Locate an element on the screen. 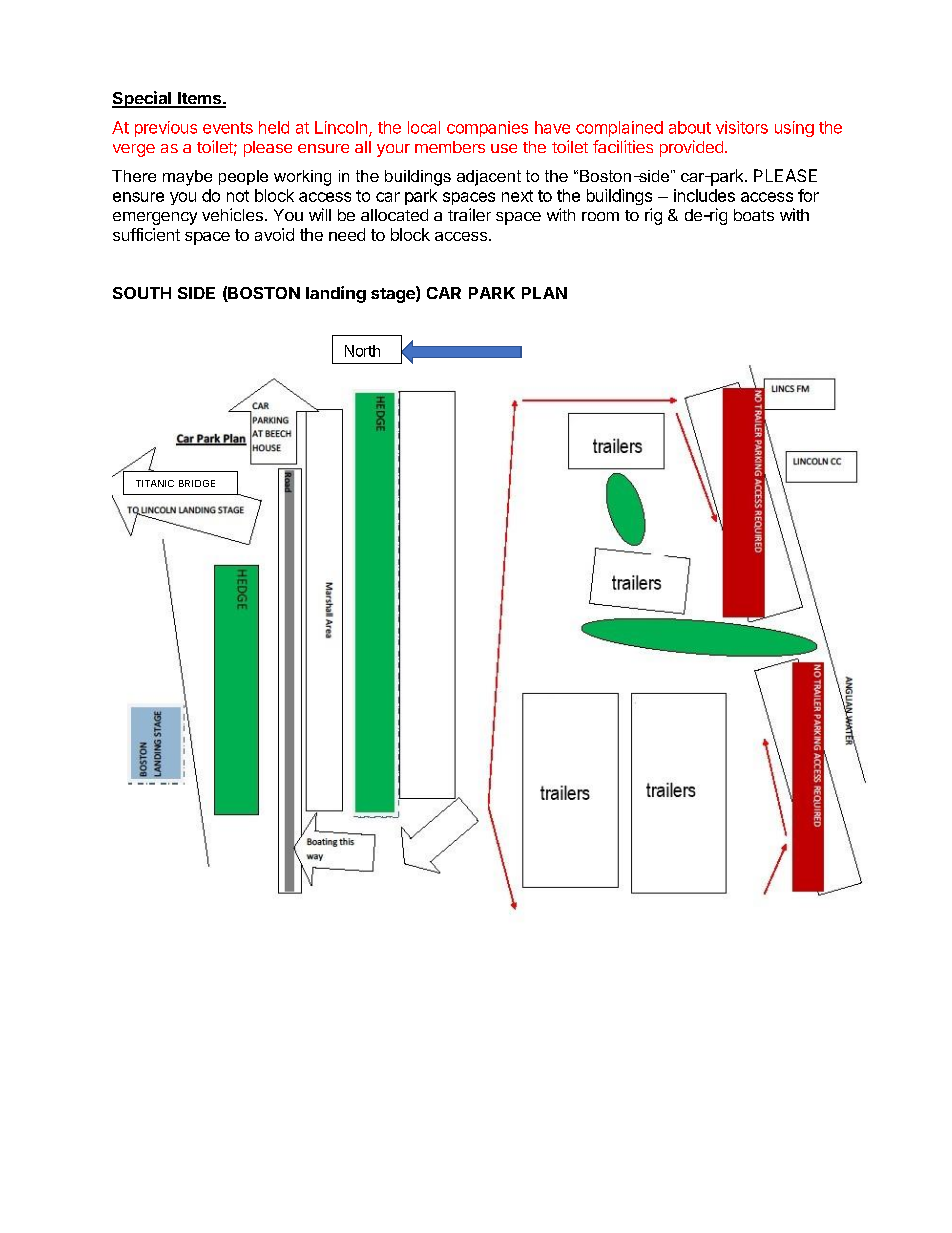 This screenshot has height=1233, width=952. companies is located at coordinates (487, 129).
